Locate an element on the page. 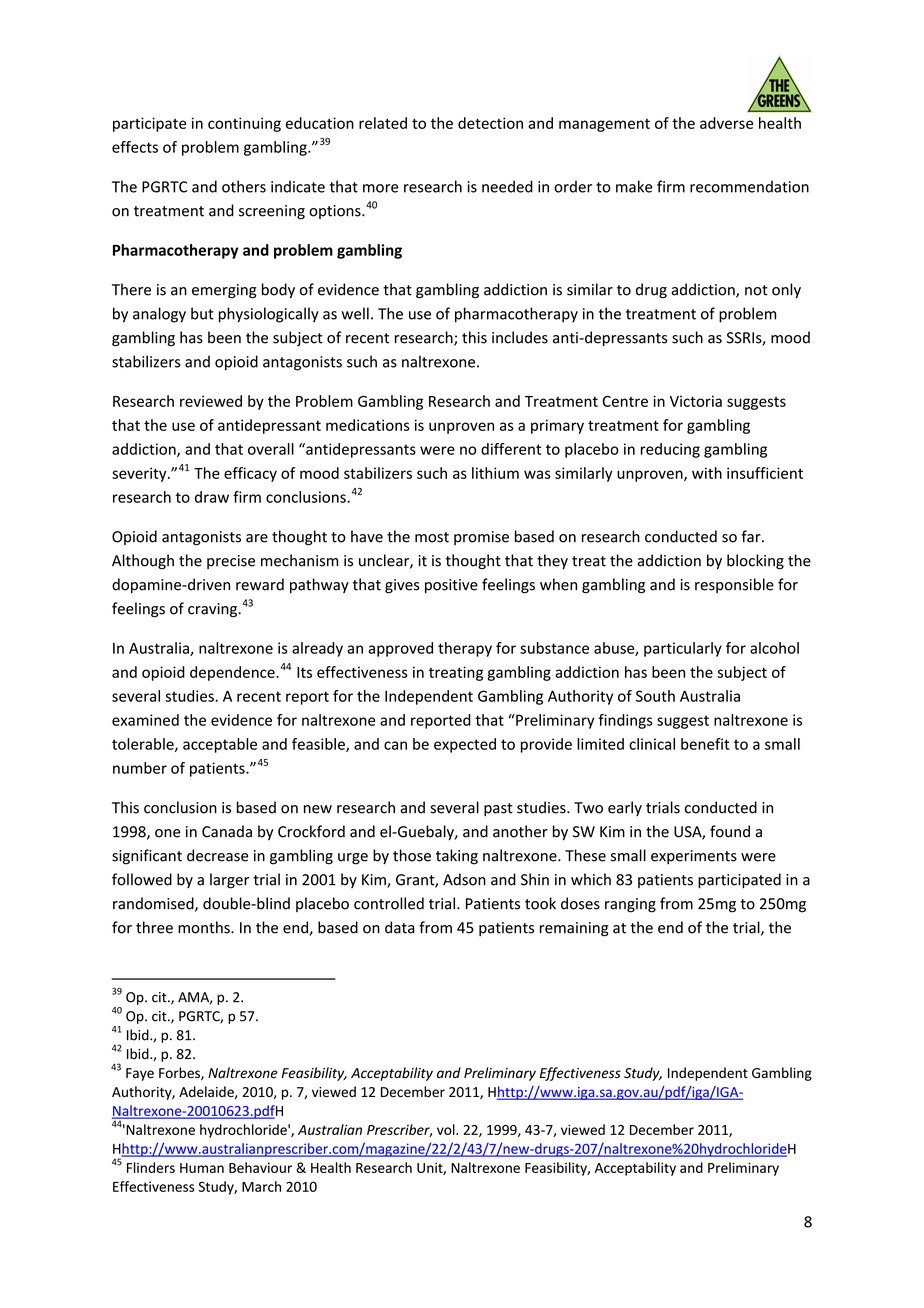 The height and width of the page is (1308, 924). continuing is located at coordinates (244, 124).
